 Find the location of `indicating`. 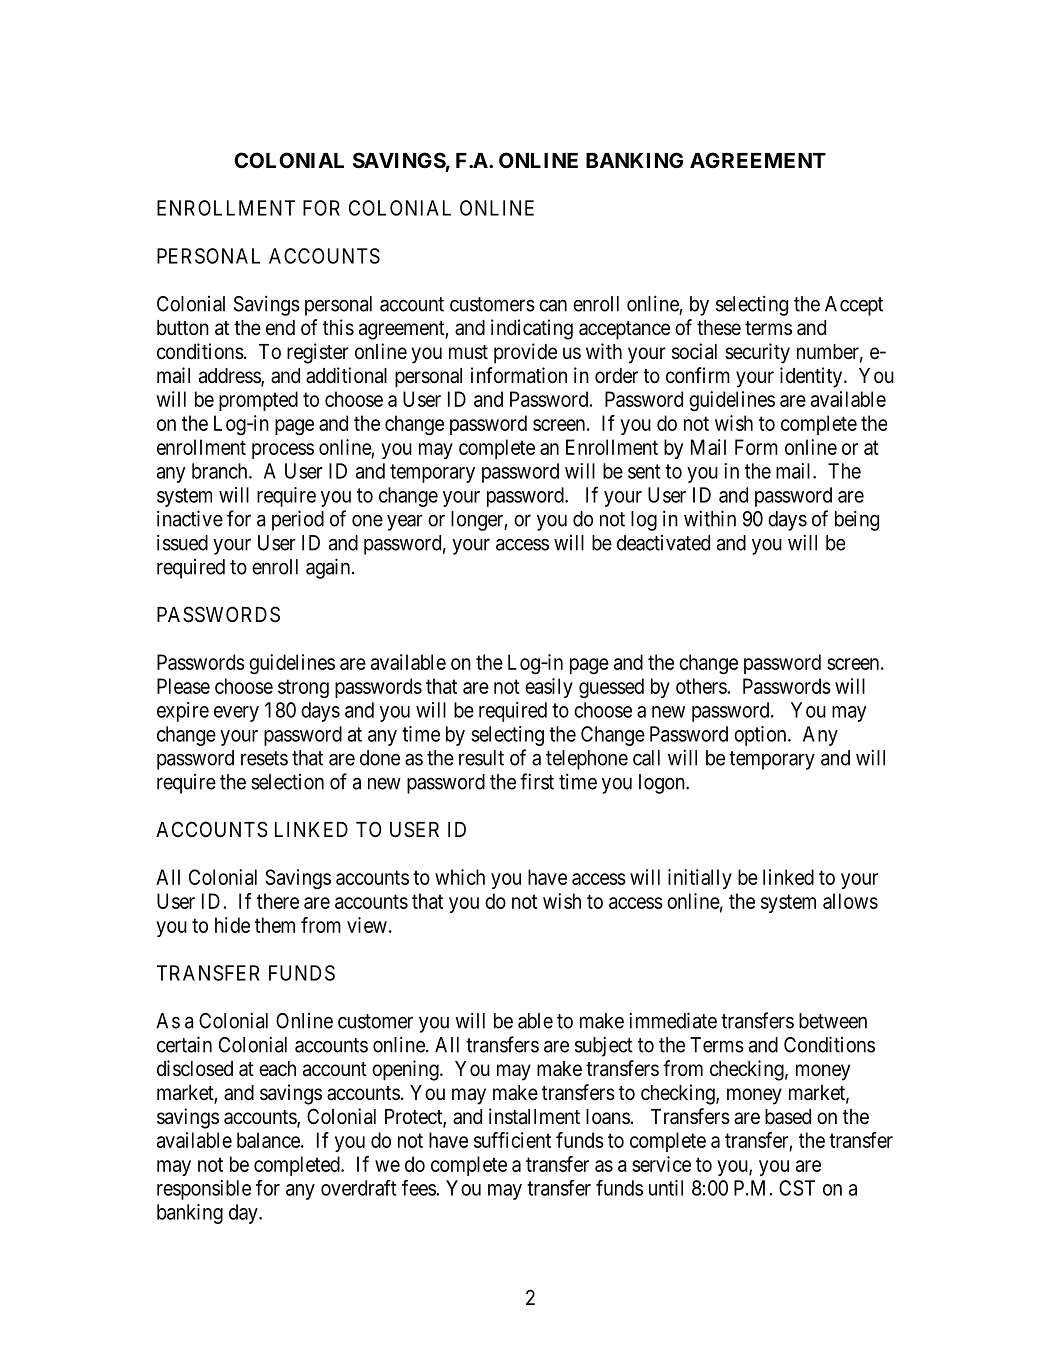

indicating is located at coordinates (532, 329).
